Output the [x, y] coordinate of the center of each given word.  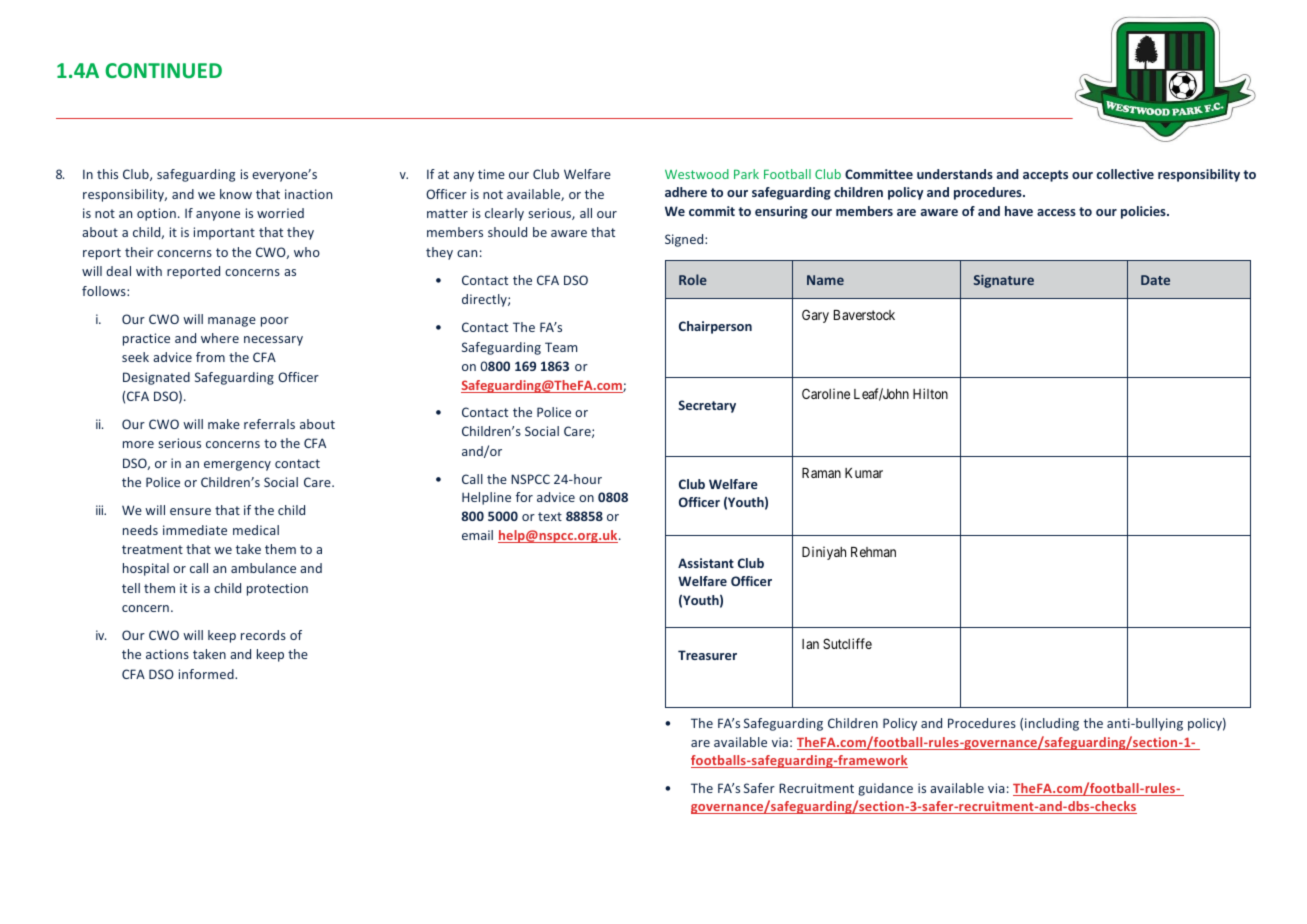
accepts [1045, 176]
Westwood [697, 174]
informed [207, 674]
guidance [885, 789]
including [1052, 724]
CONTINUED [163, 70]
